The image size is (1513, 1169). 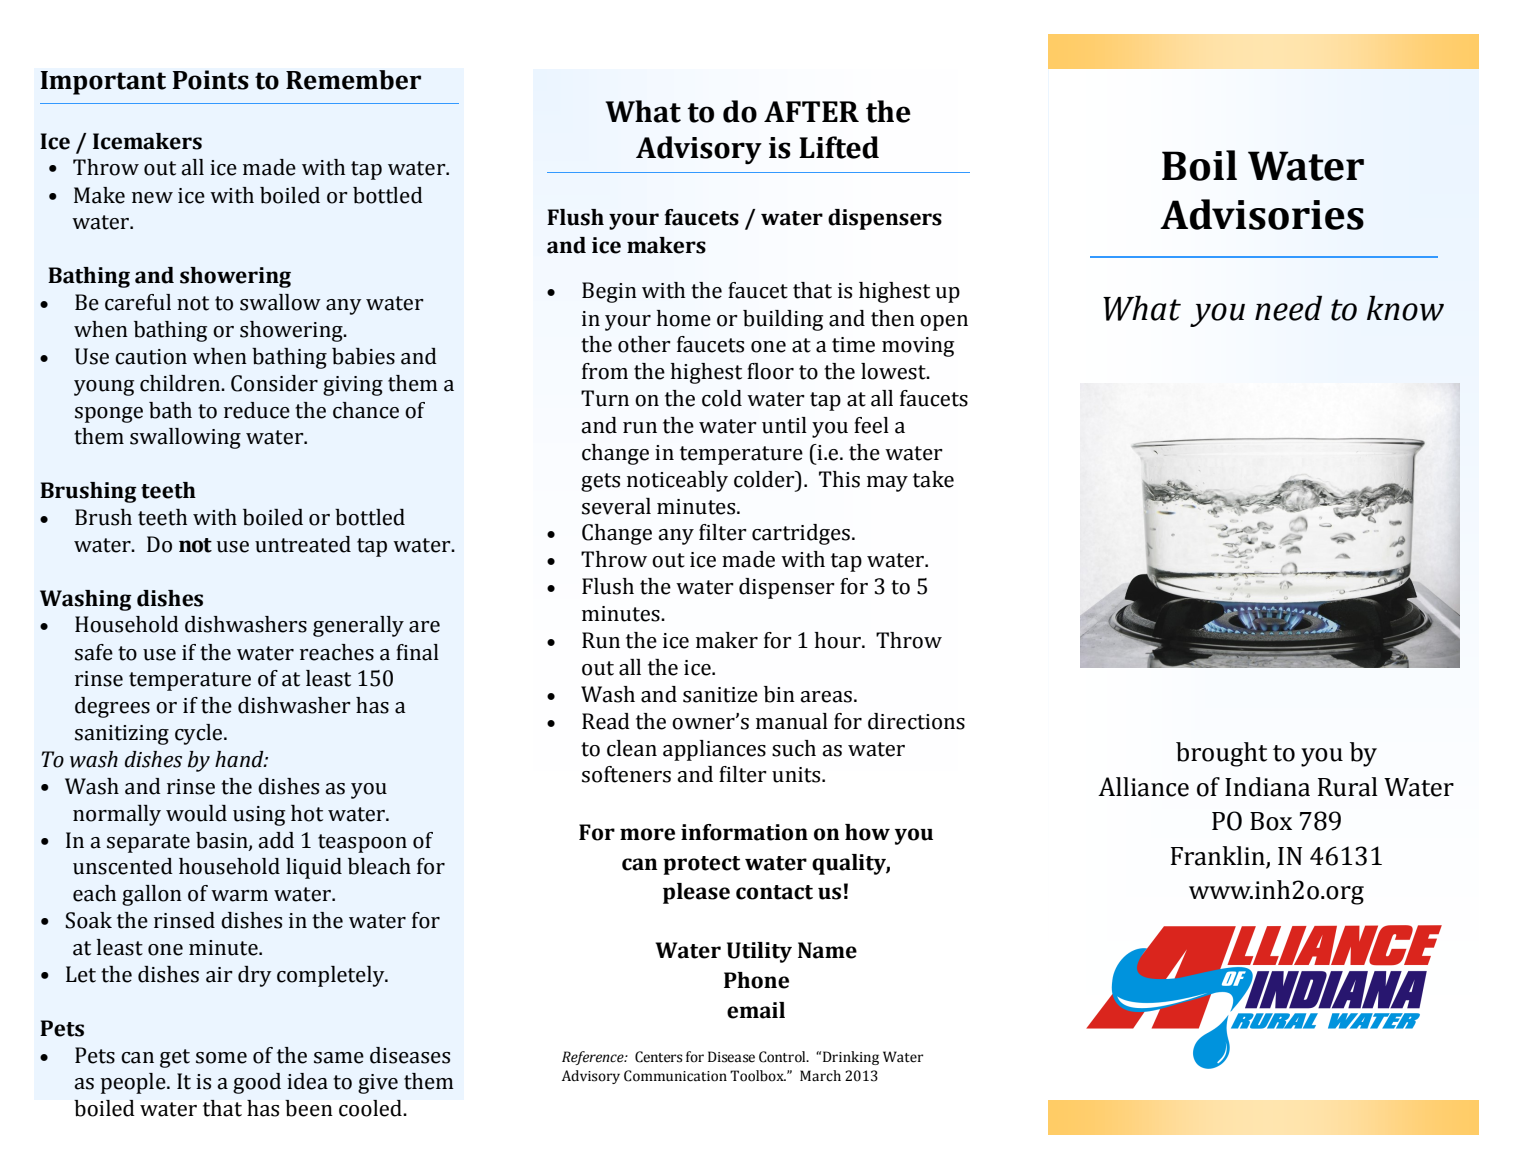 What do you see at coordinates (138, 302) in the screenshot?
I see `careful` at bounding box center [138, 302].
